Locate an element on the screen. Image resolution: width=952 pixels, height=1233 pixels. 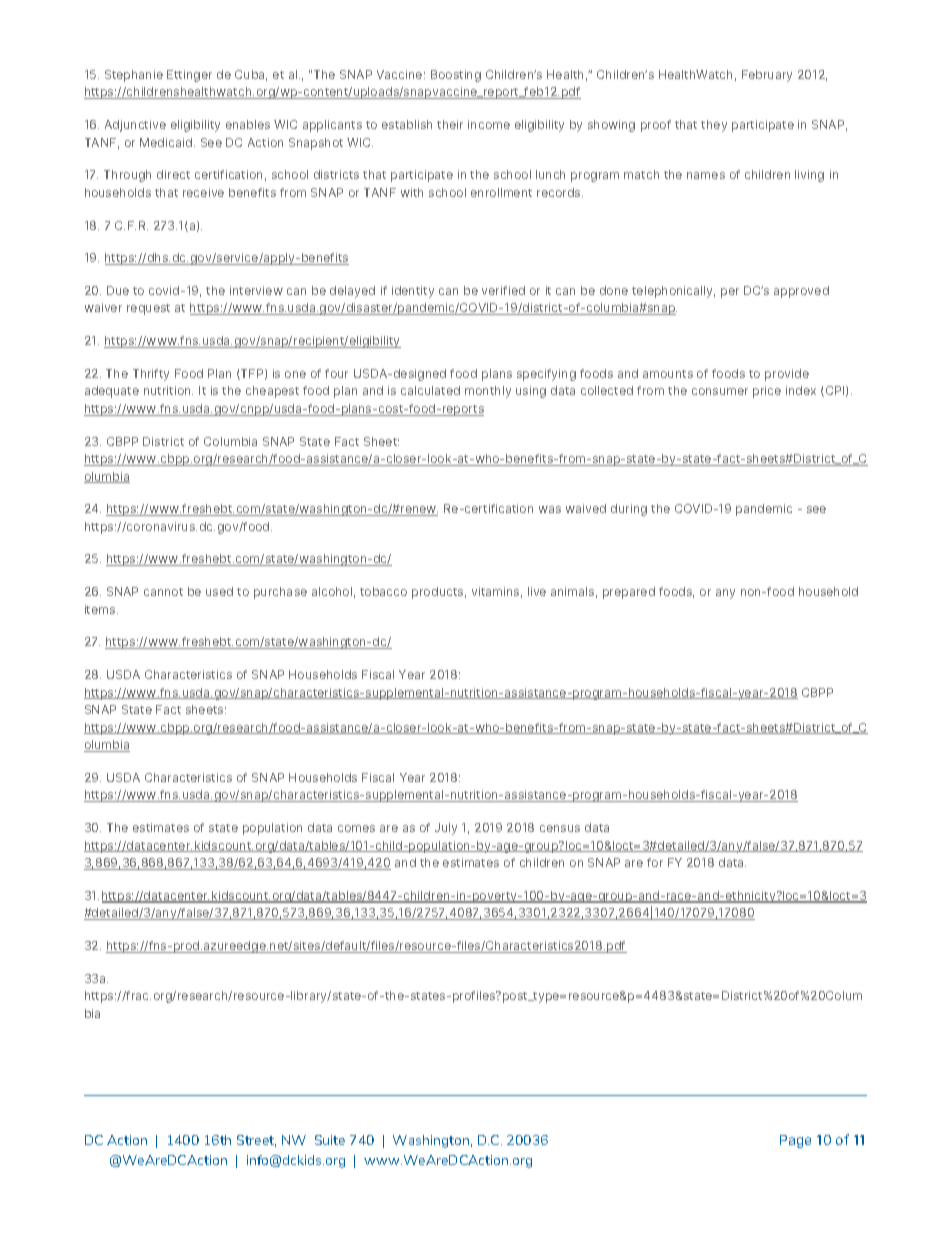
Thrifty is located at coordinates (151, 375).
